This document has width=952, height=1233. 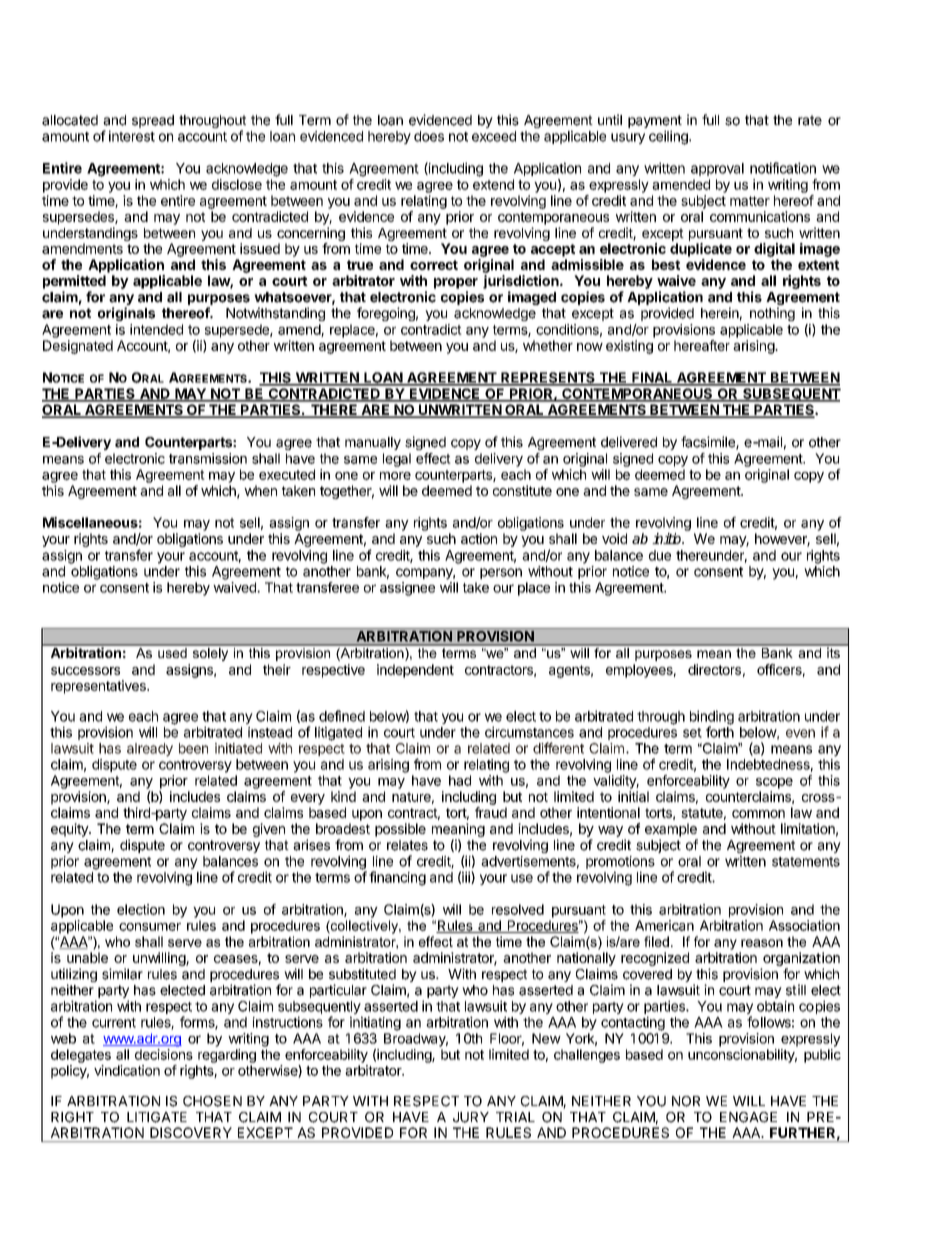 I want to click on directors, so click(x=714, y=669).
